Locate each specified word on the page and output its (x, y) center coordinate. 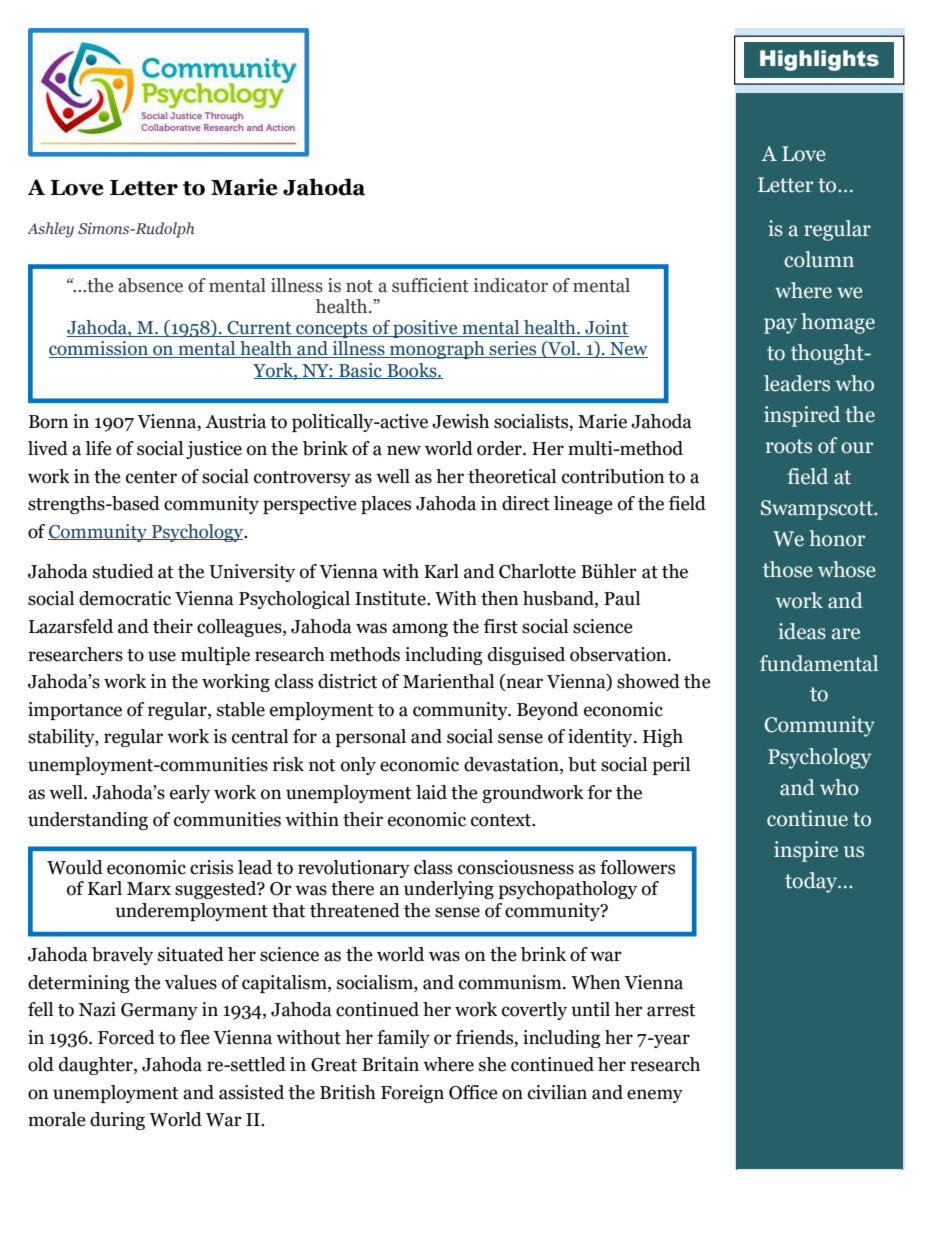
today (812, 882)
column (819, 259)
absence (150, 285)
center (151, 477)
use (162, 656)
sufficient (430, 285)
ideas (802, 631)
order (500, 448)
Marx (149, 889)
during (117, 1121)
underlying (449, 890)
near (523, 684)
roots (789, 446)
